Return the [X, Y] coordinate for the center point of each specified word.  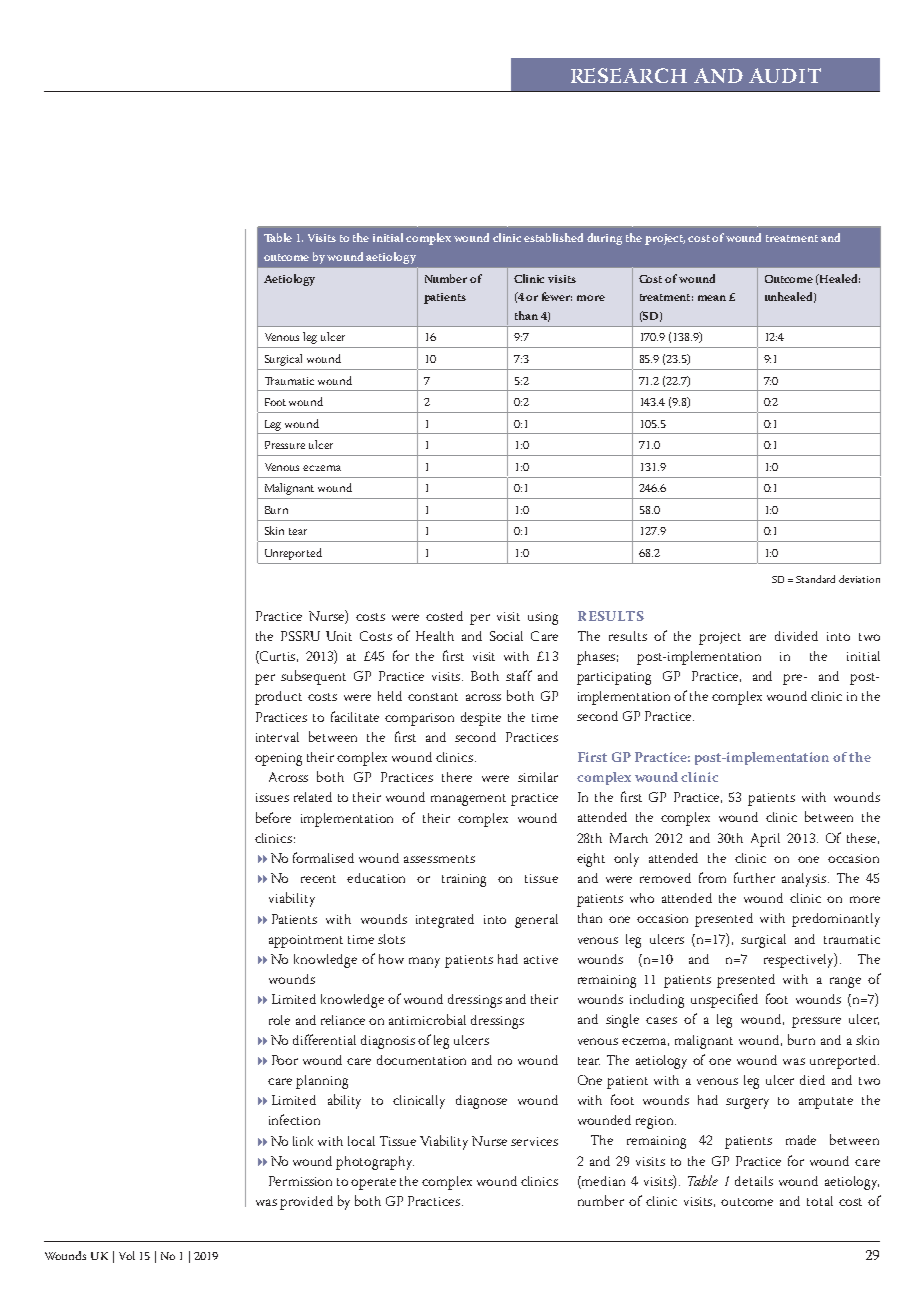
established [553, 237]
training [464, 880]
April [765, 840]
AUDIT [785, 75]
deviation [859, 579]
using [543, 618]
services [534, 1141]
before [273, 817]
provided [306, 1203]
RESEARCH [629, 75]
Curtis [278, 657]
